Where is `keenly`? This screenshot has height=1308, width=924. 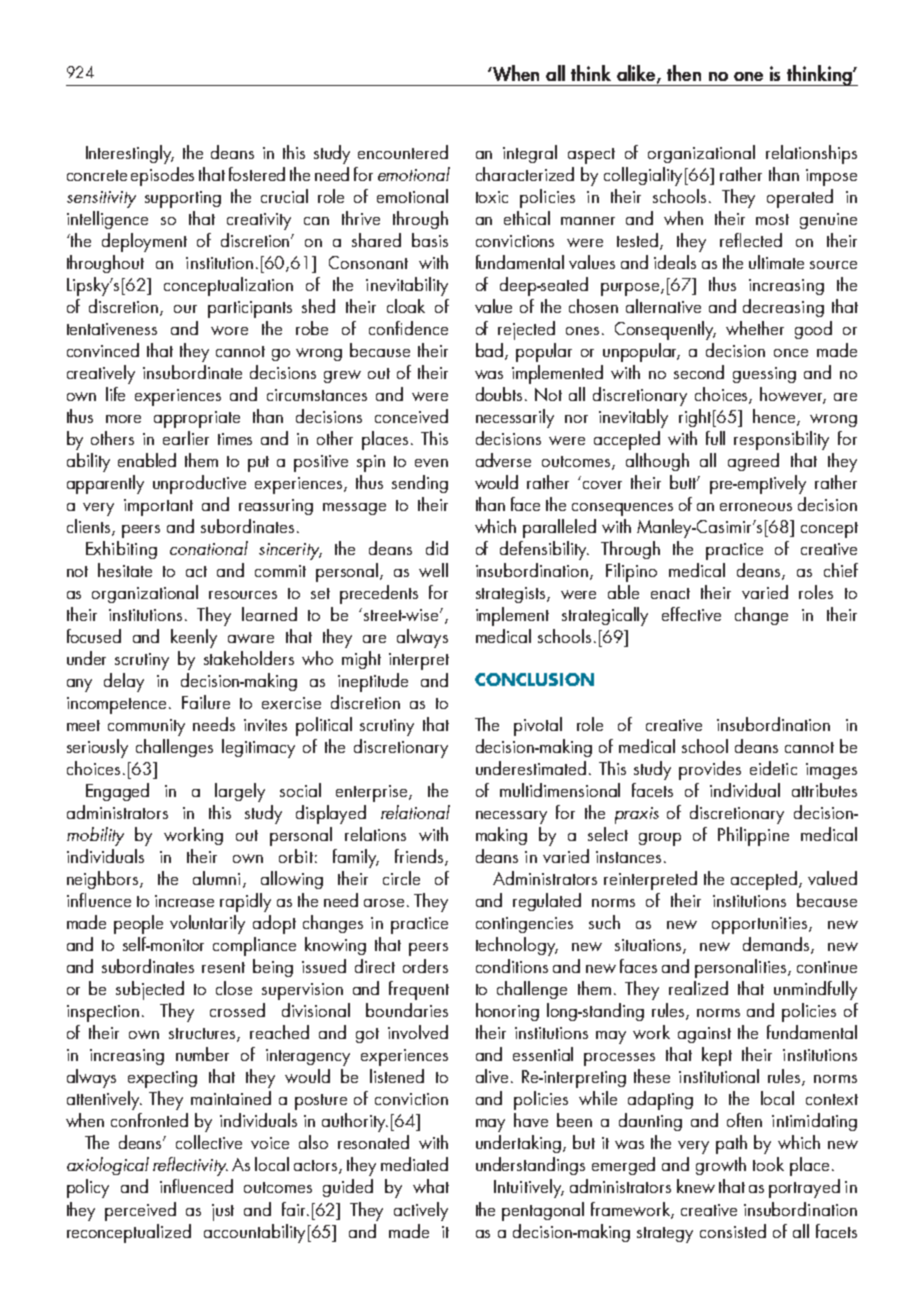
keenly is located at coordinates (194, 638).
